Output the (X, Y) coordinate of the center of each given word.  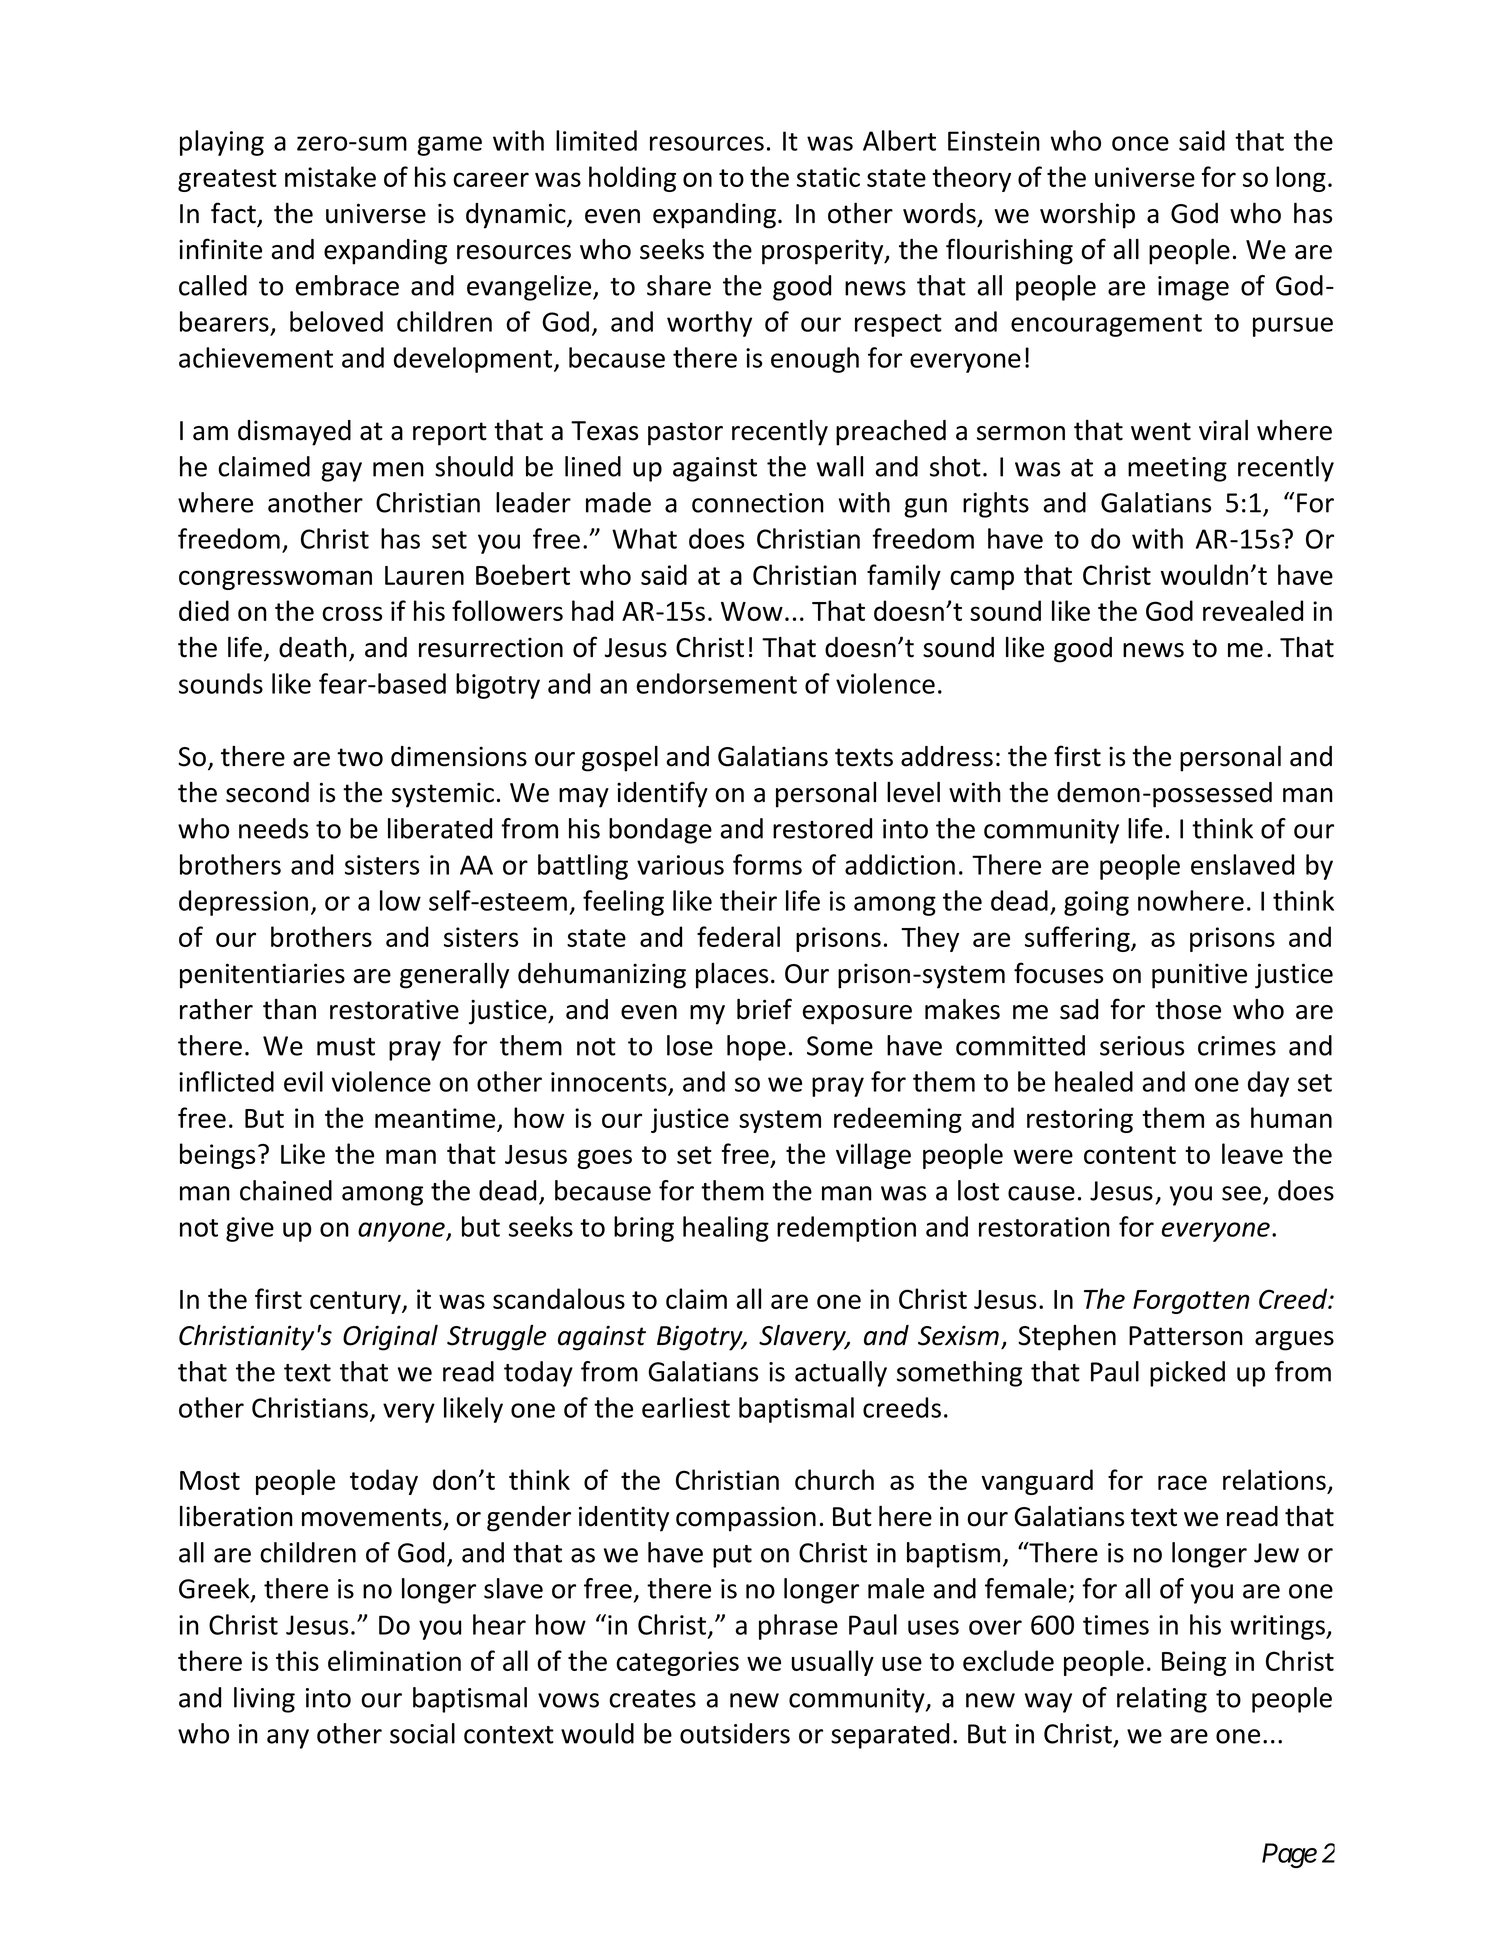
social (422, 1733)
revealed (1253, 610)
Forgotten (1191, 1302)
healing (726, 1229)
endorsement (717, 683)
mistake (330, 176)
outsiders (735, 1733)
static (828, 177)
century (356, 1302)
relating (1162, 1700)
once (1140, 143)
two (360, 757)
